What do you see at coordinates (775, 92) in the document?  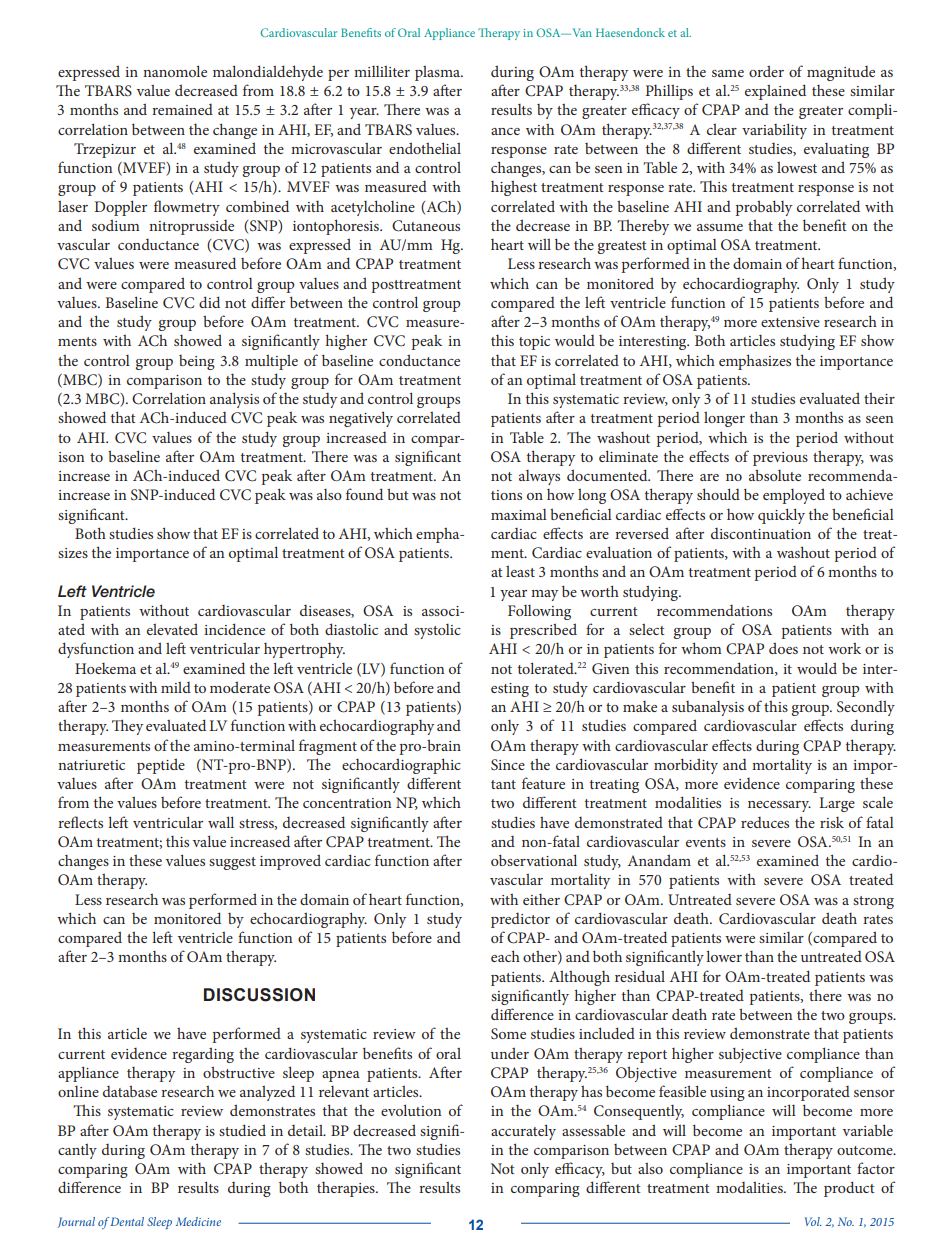 I see `explained` at bounding box center [775, 92].
